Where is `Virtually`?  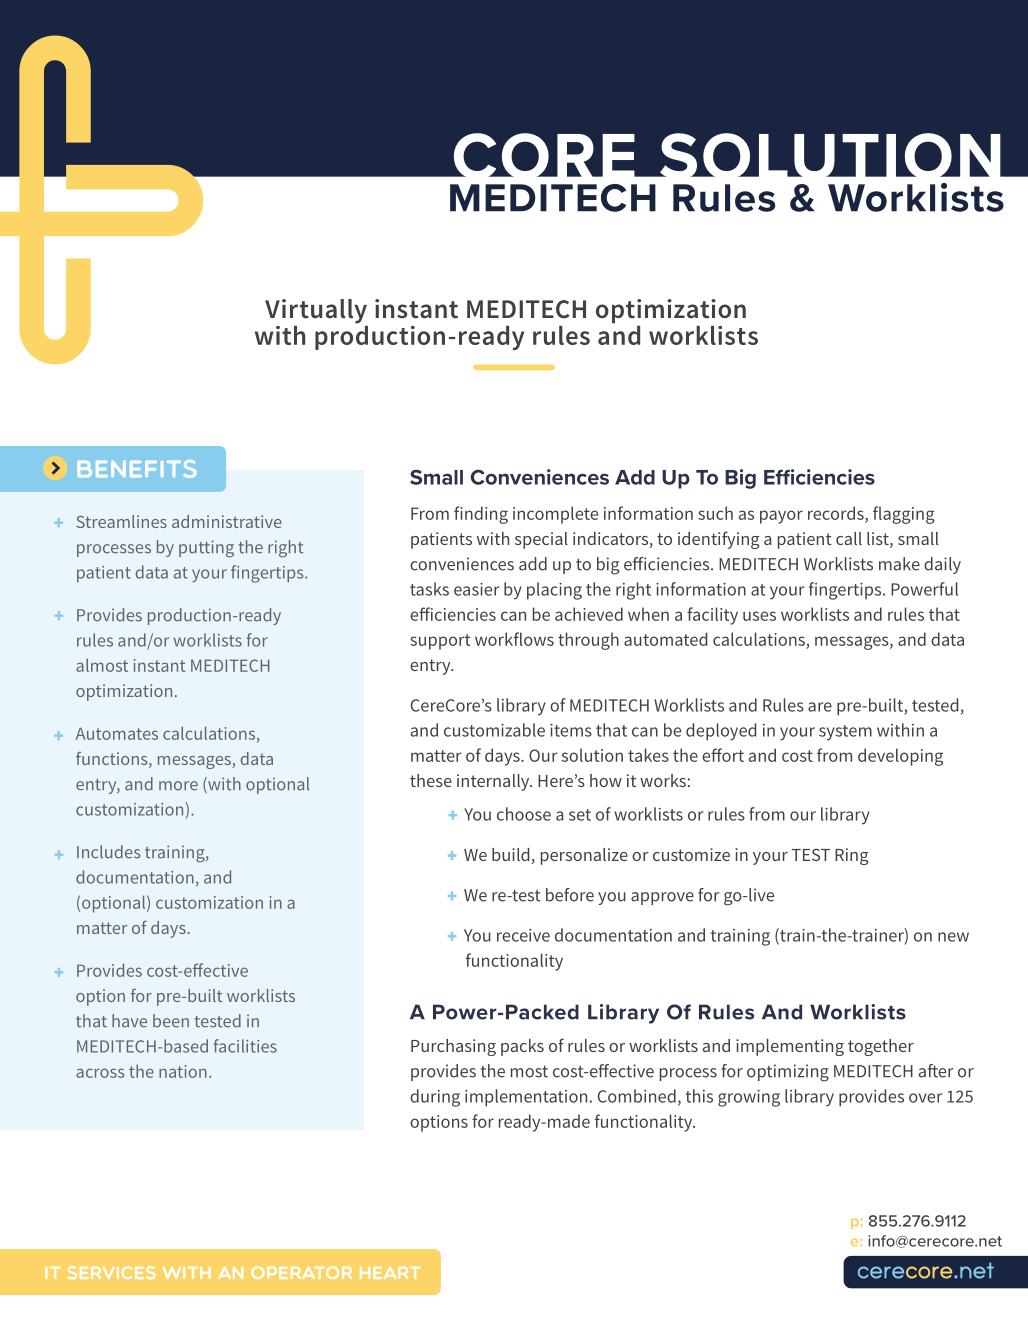
Virtually is located at coordinates (316, 311).
